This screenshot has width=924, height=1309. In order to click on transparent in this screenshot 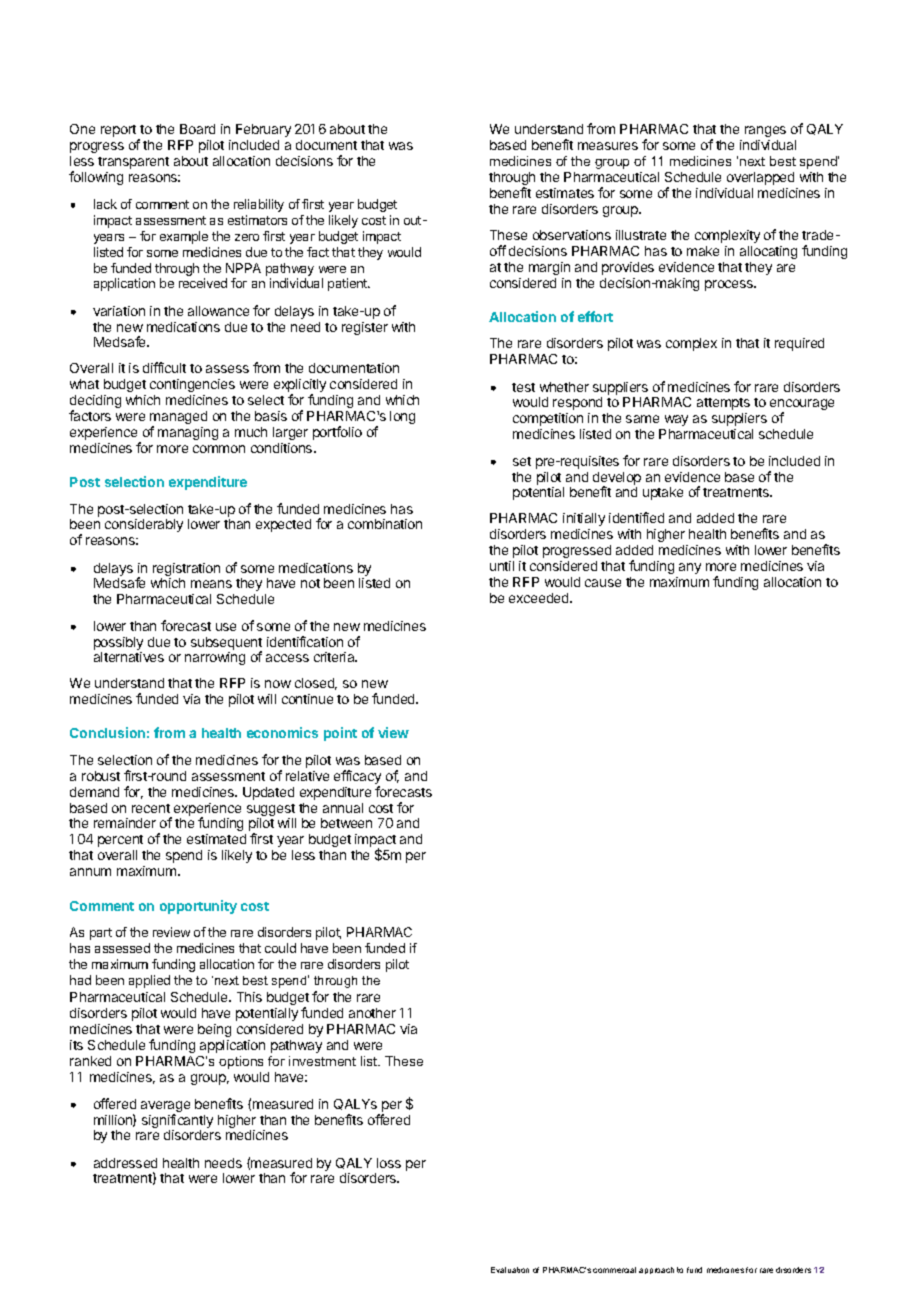, I will do `click(133, 163)`.
